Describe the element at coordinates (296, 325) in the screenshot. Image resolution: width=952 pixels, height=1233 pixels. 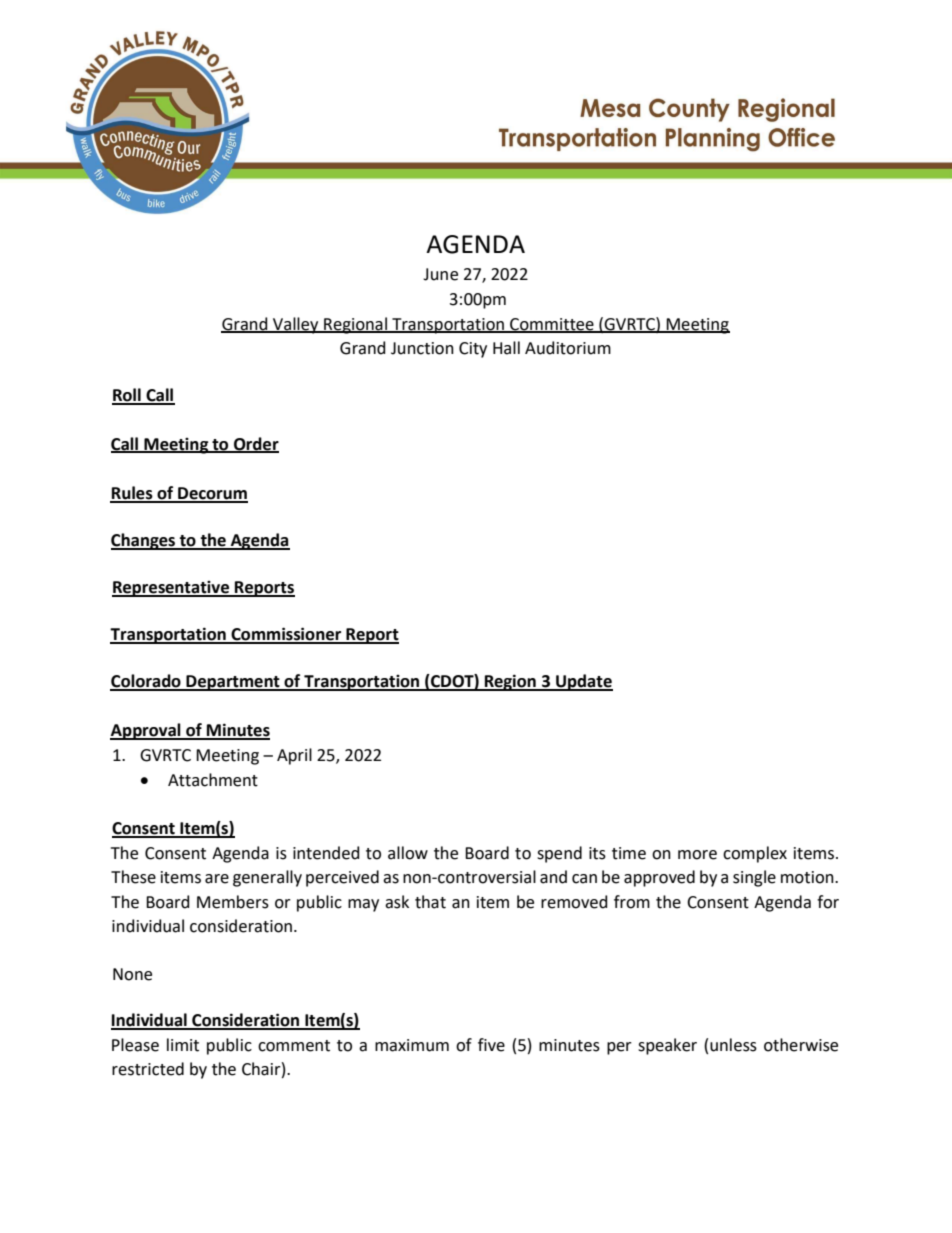
I see `Valley` at that location.
